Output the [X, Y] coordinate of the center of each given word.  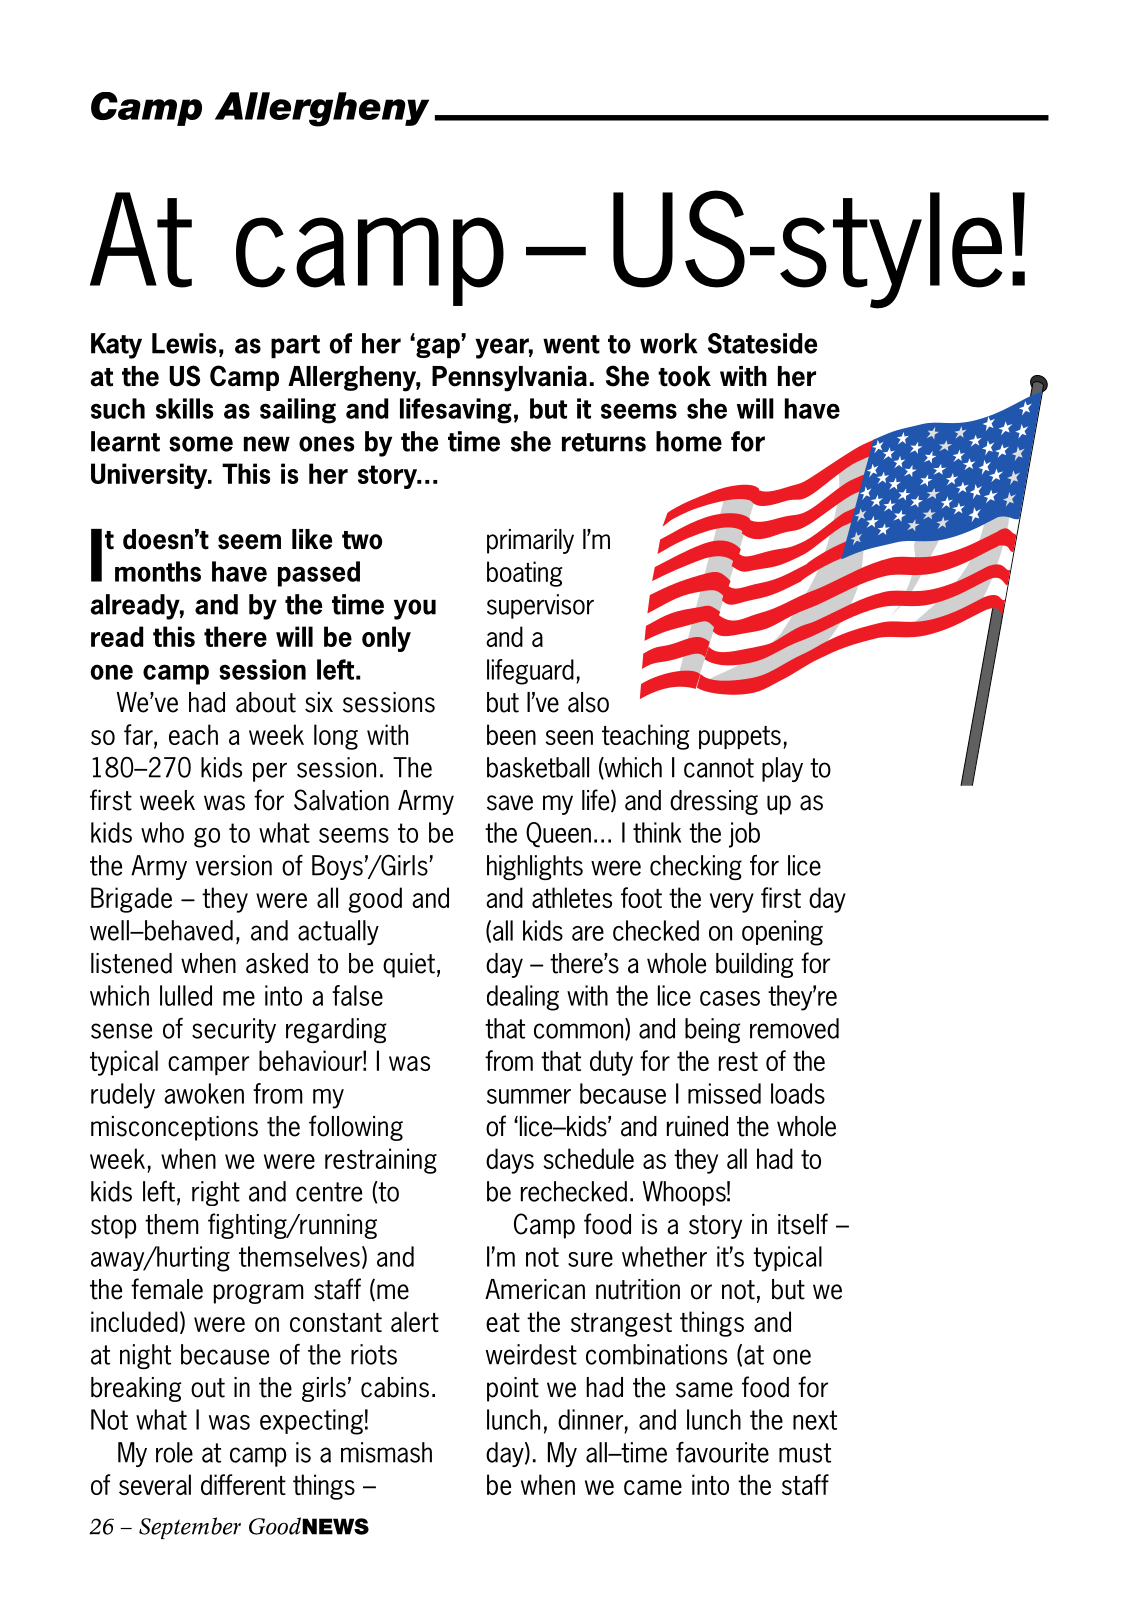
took [684, 376]
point [513, 1389]
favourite [722, 1452]
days [510, 1161]
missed [724, 1093]
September [190, 1528]
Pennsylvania [509, 379]
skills [185, 408]
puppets [740, 737]
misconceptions [174, 1128]
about [266, 702]
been [511, 734]
